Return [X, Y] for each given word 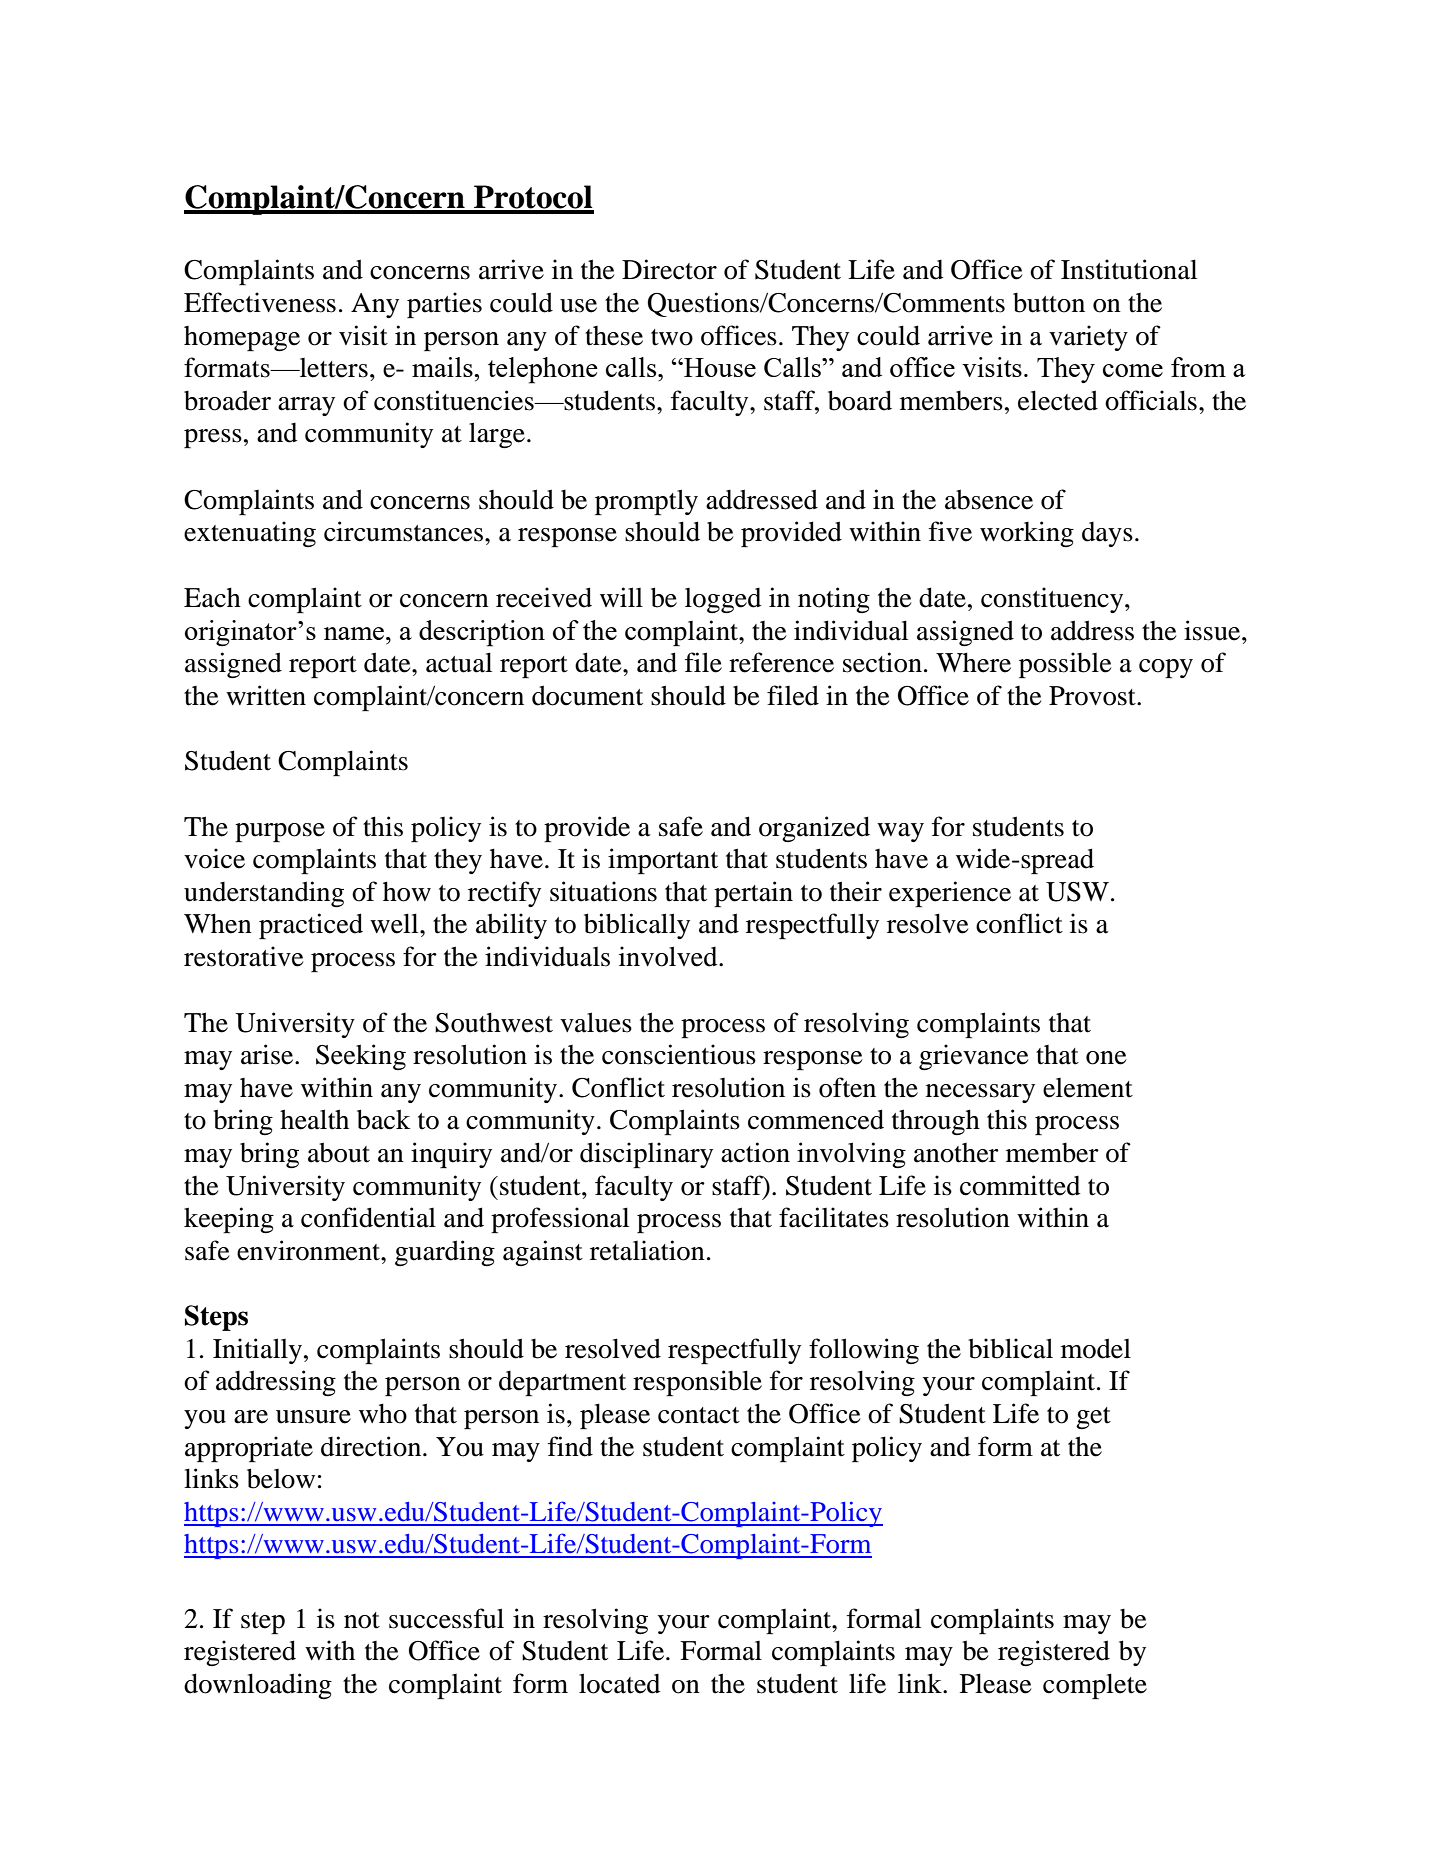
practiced [311, 926]
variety [1088, 338]
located [619, 1683]
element [1088, 1088]
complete [1095, 1686]
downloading [258, 1686]
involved [669, 956]
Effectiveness [260, 302]
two [672, 337]
